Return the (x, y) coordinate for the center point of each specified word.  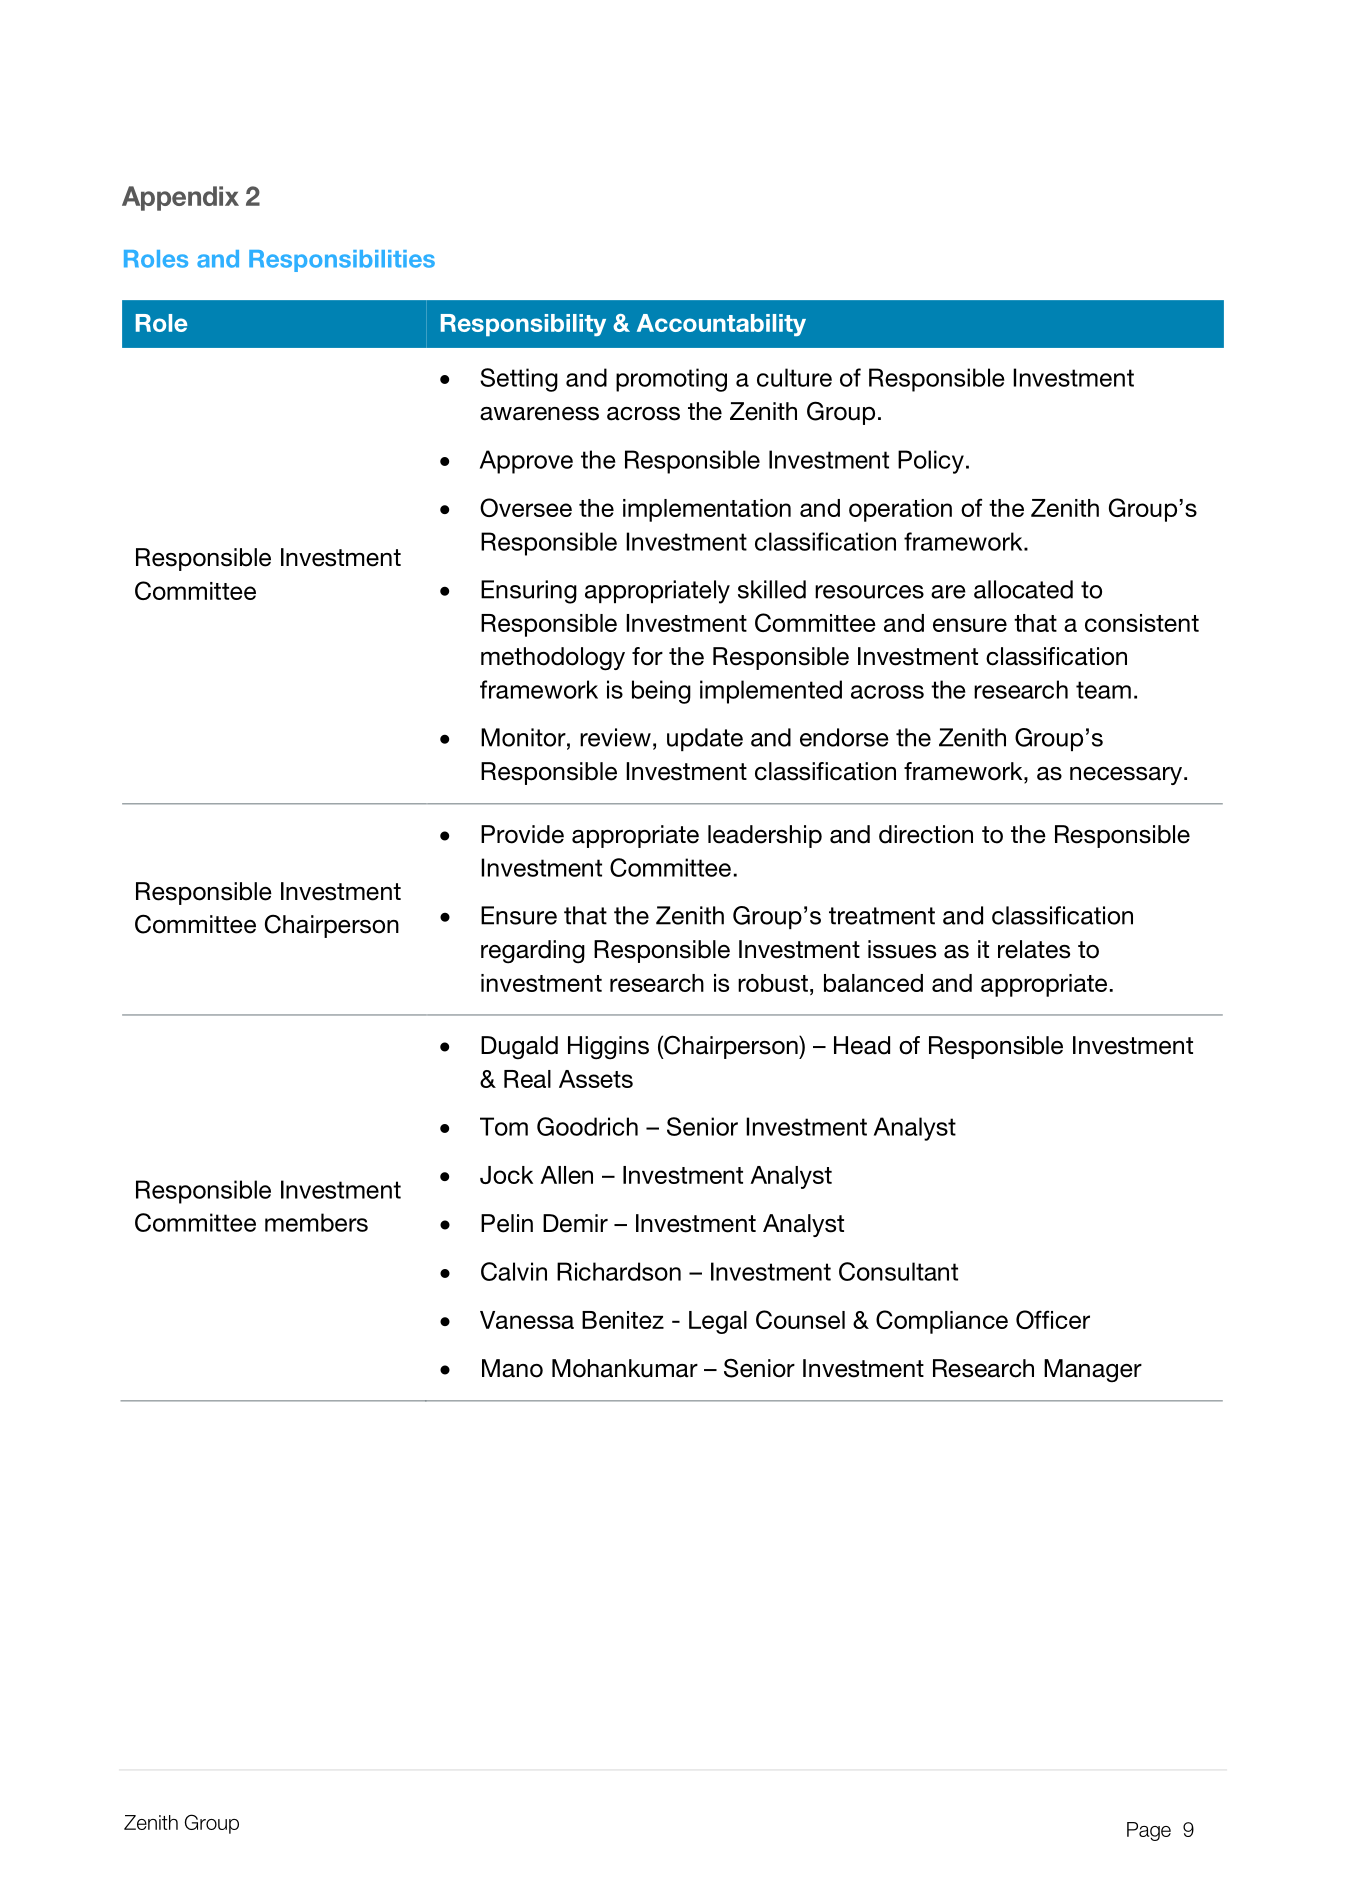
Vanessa (527, 1320)
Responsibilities (342, 261)
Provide (522, 834)
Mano (512, 1368)
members (316, 1222)
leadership (765, 836)
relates (1034, 949)
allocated (1023, 589)
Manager (1093, 1371)
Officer (1053, 1319)
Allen (566, 1175)
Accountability (721, 325)
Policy (931, 462)
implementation (707, 510)
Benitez (623, 1320)
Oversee (526, 507)
